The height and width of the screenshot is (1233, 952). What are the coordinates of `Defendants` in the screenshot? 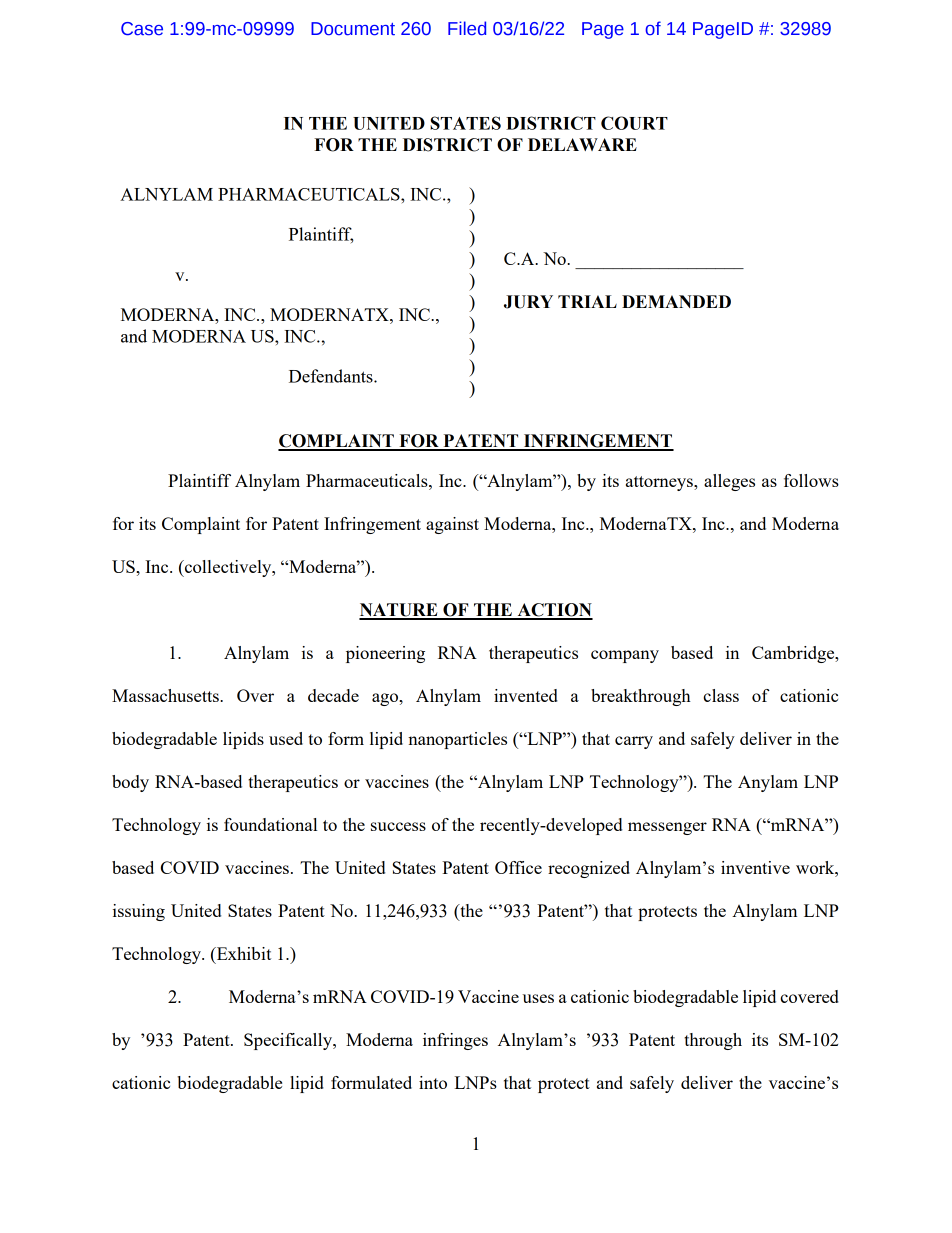 It's located at (332, 376).
